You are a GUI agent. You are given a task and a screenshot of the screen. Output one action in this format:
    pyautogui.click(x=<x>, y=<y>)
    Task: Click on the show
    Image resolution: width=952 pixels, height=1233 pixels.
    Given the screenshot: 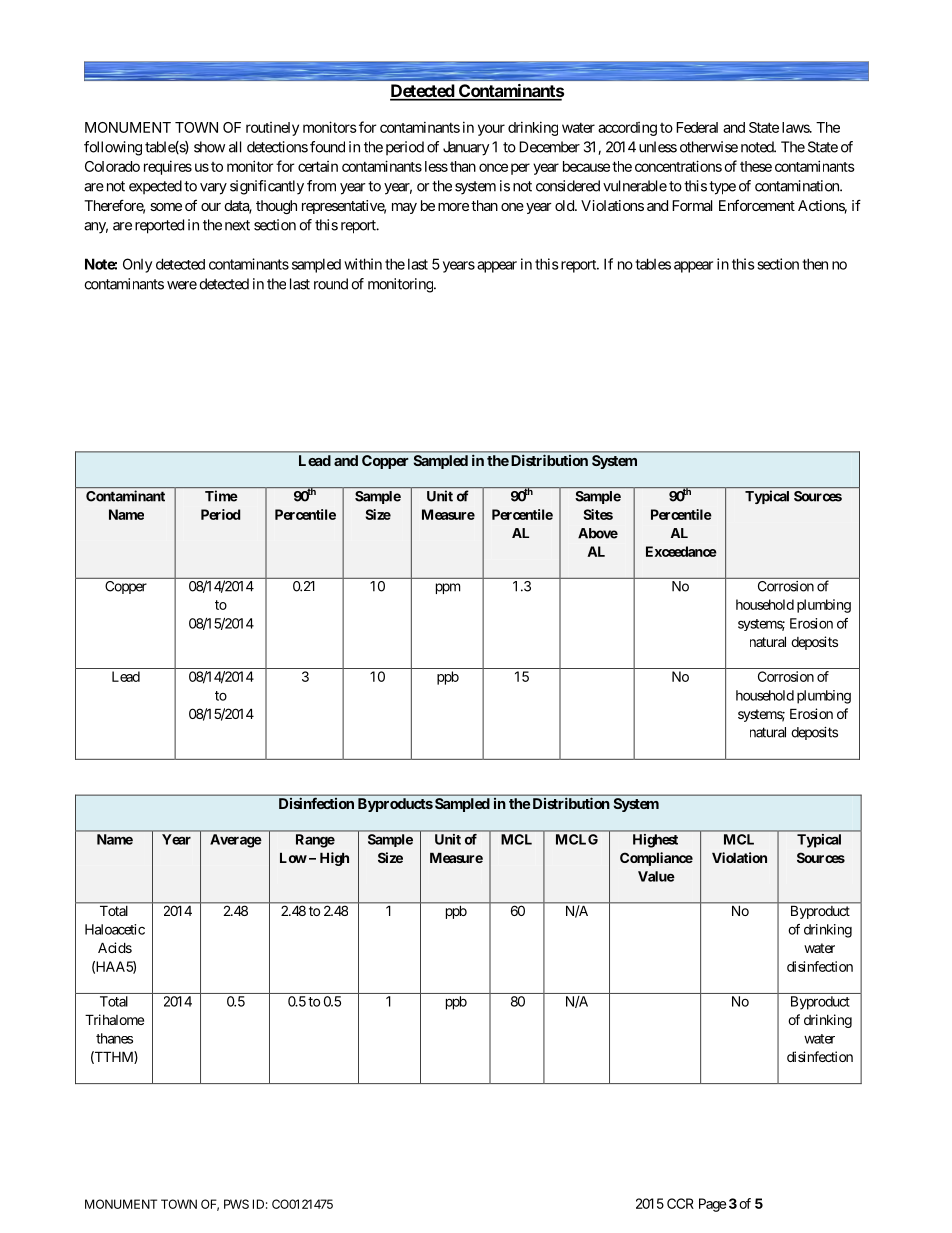 What is the action you would take?
    pyautogui.click(x=209, y=147)
